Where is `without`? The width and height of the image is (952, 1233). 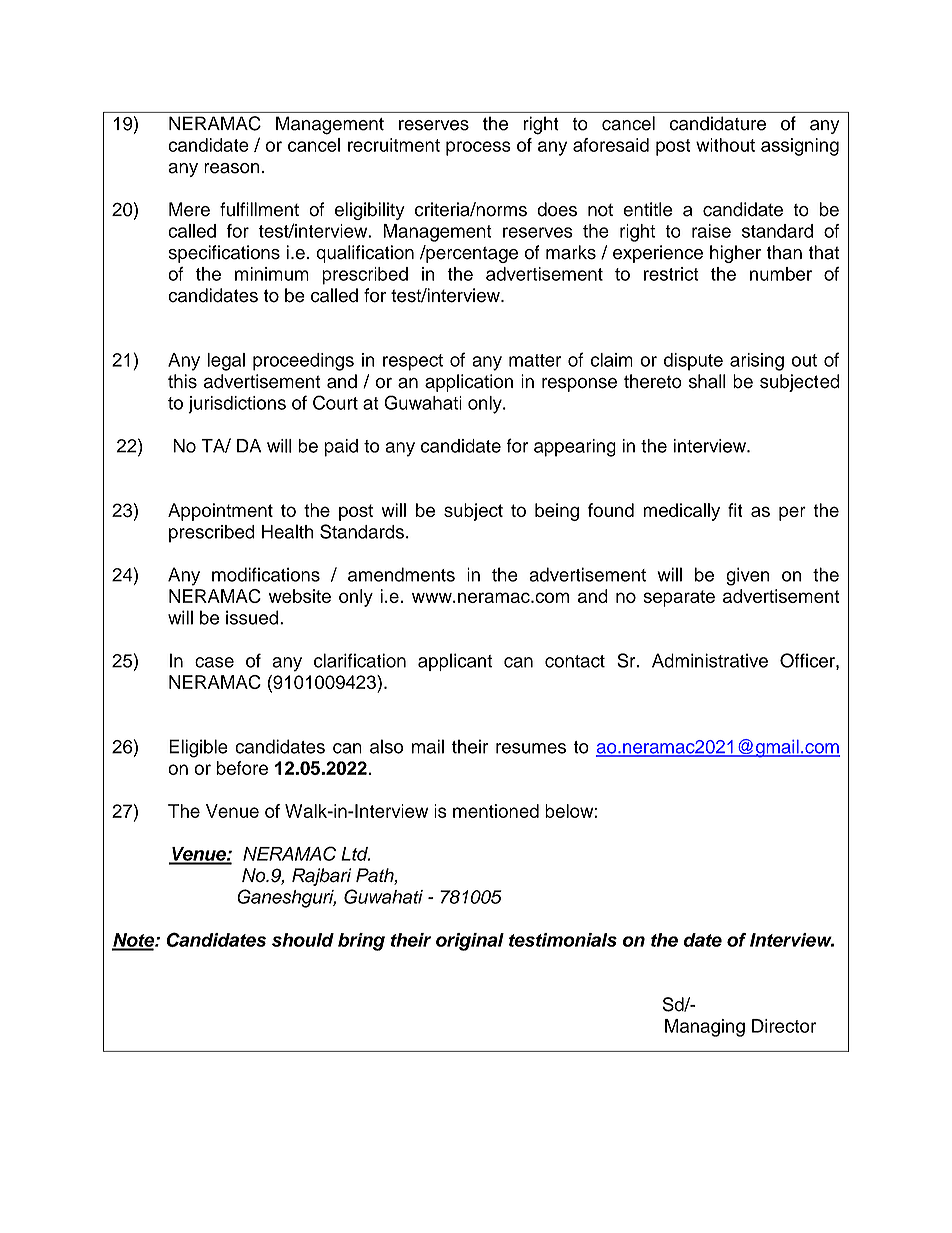
without is located at coordinates (725, 145).
